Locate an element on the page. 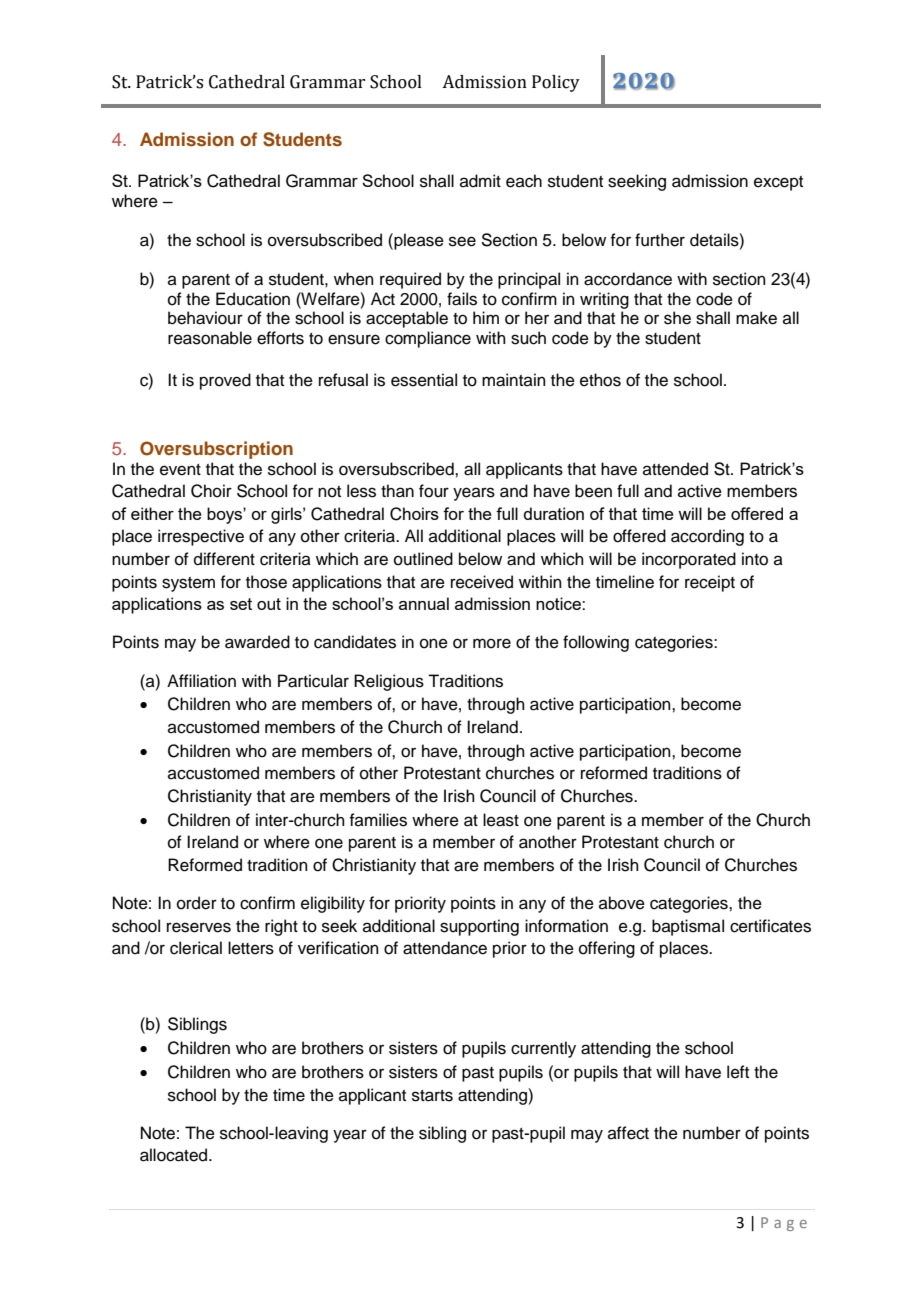 The height and width of the document is (1308, 924). starts is located at coordinates (432, 1096).
